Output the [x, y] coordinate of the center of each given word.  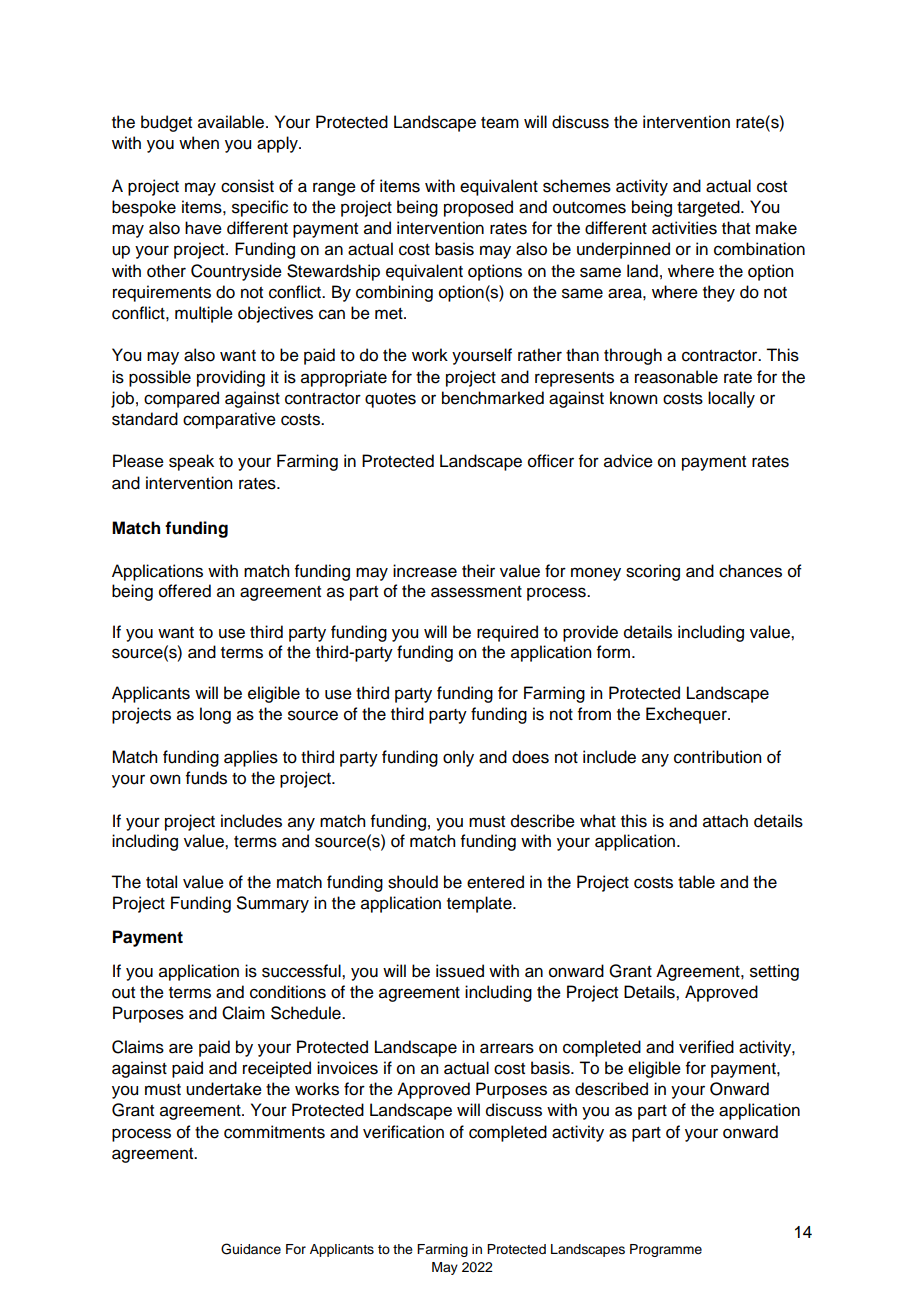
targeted [709, 208]
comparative [229, 420]
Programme [666, 1250]
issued [460, 971]
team [500, 123]
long [215, 715]
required [507, 633]
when [199, 143]
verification [403, 1132]
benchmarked [493, 398]
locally [731, 399]
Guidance [251, 1249]
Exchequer [687, 715]
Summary [273, 904]
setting [774, 972]
